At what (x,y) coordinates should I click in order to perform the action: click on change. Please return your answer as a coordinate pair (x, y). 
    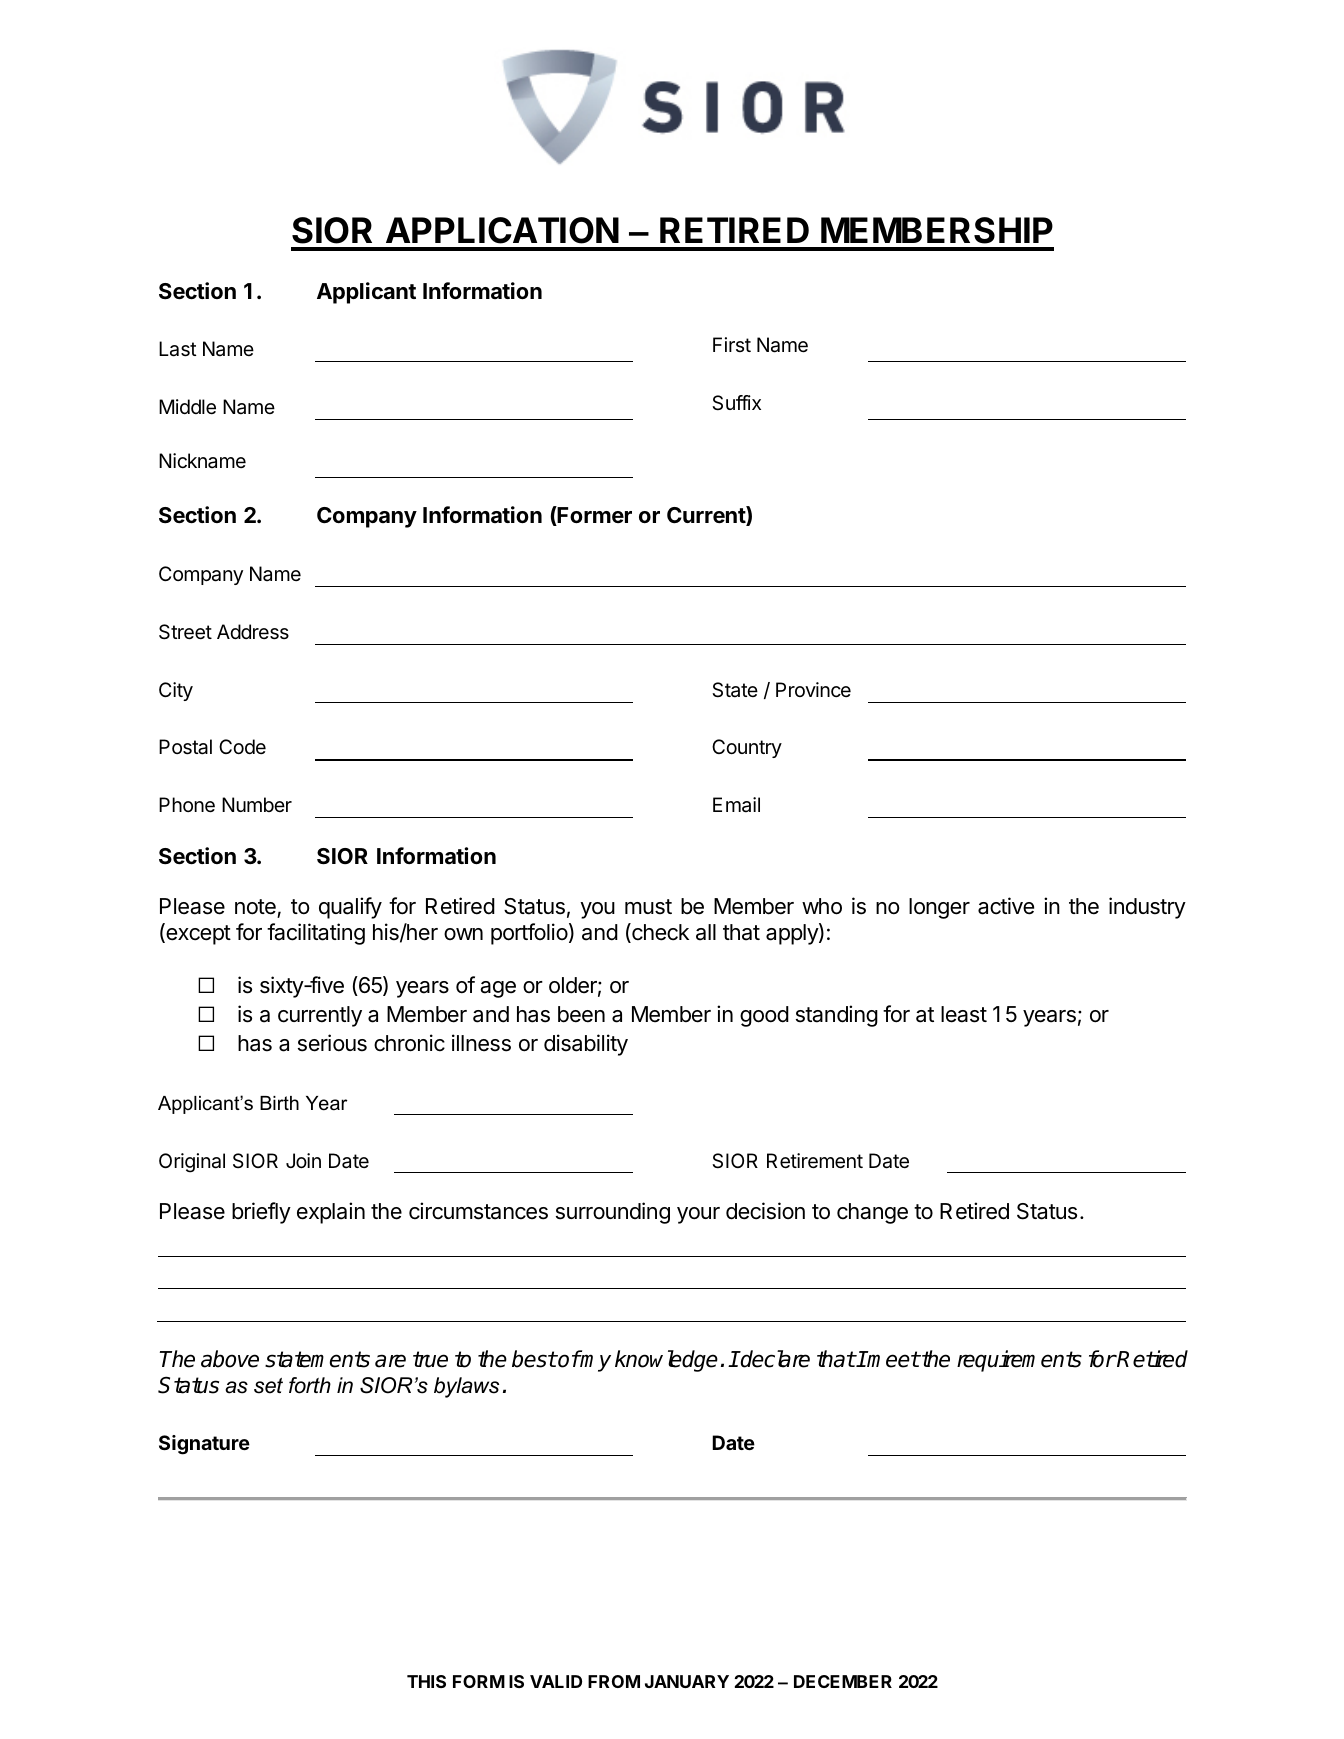
    Looking at the image, I should click on (872, 1213).
